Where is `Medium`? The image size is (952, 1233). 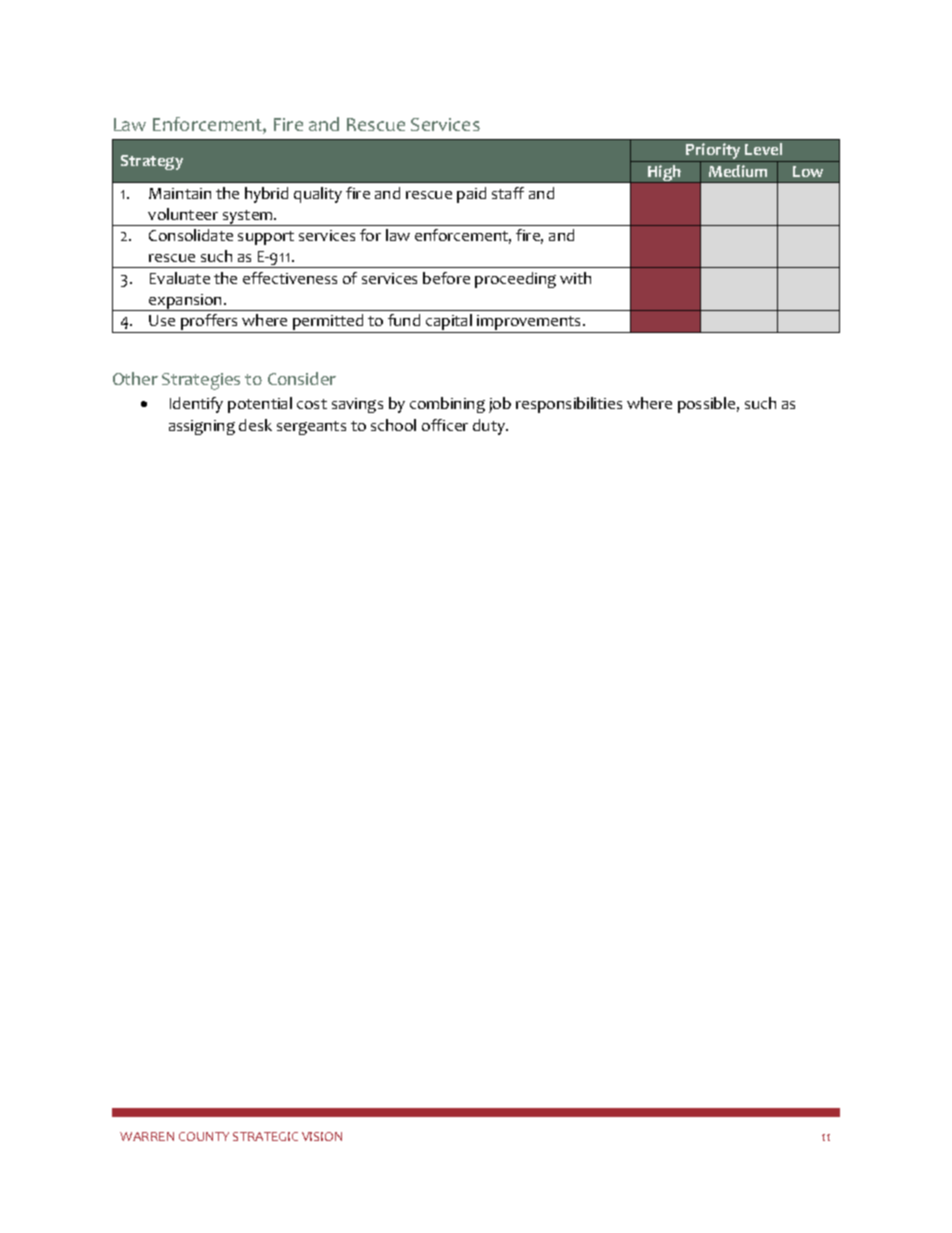
Medium is located at coordinates (738, 171).
